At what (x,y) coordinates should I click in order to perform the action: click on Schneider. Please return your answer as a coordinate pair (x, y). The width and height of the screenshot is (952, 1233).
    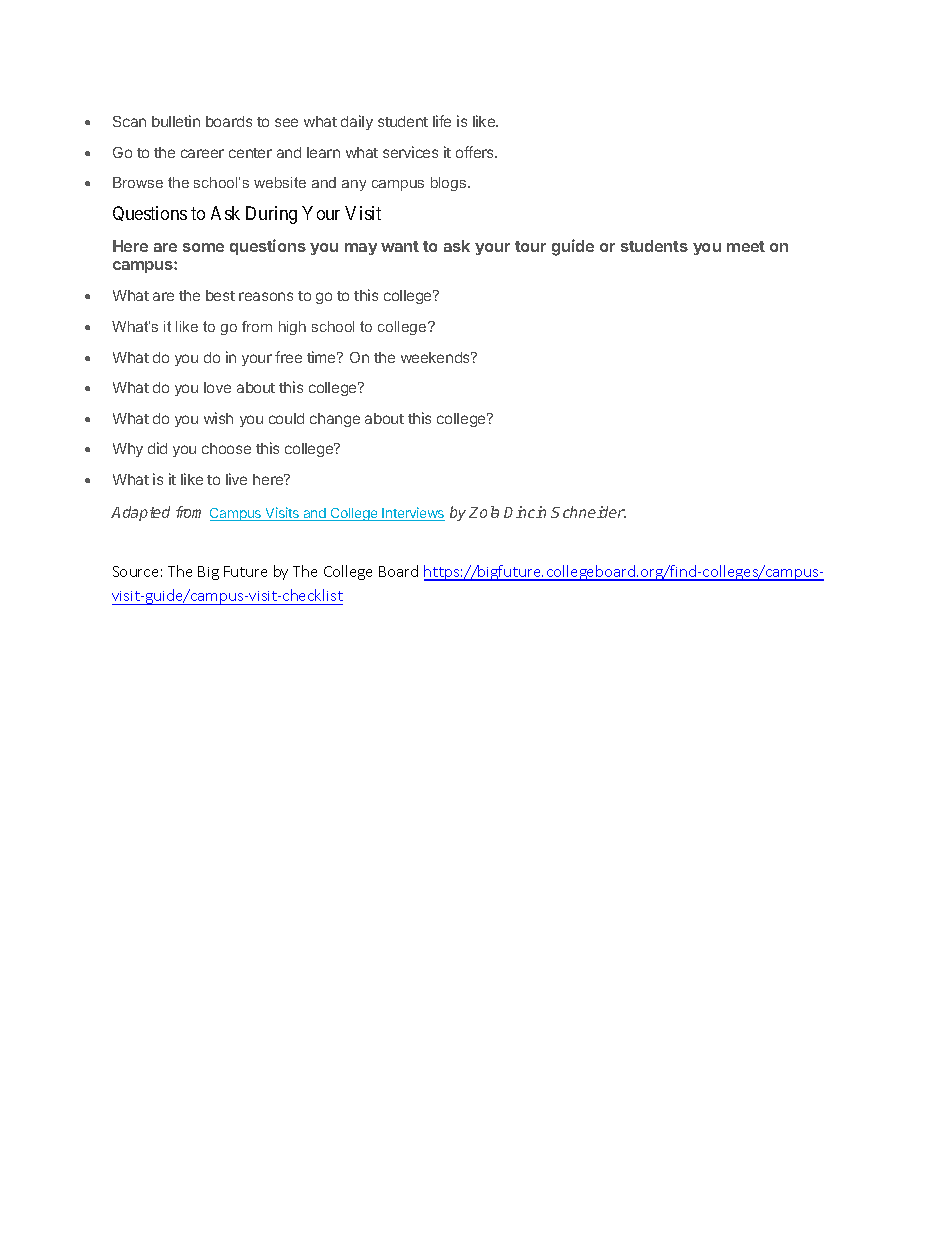
    Looking at the image, I should click on (588, 512).
